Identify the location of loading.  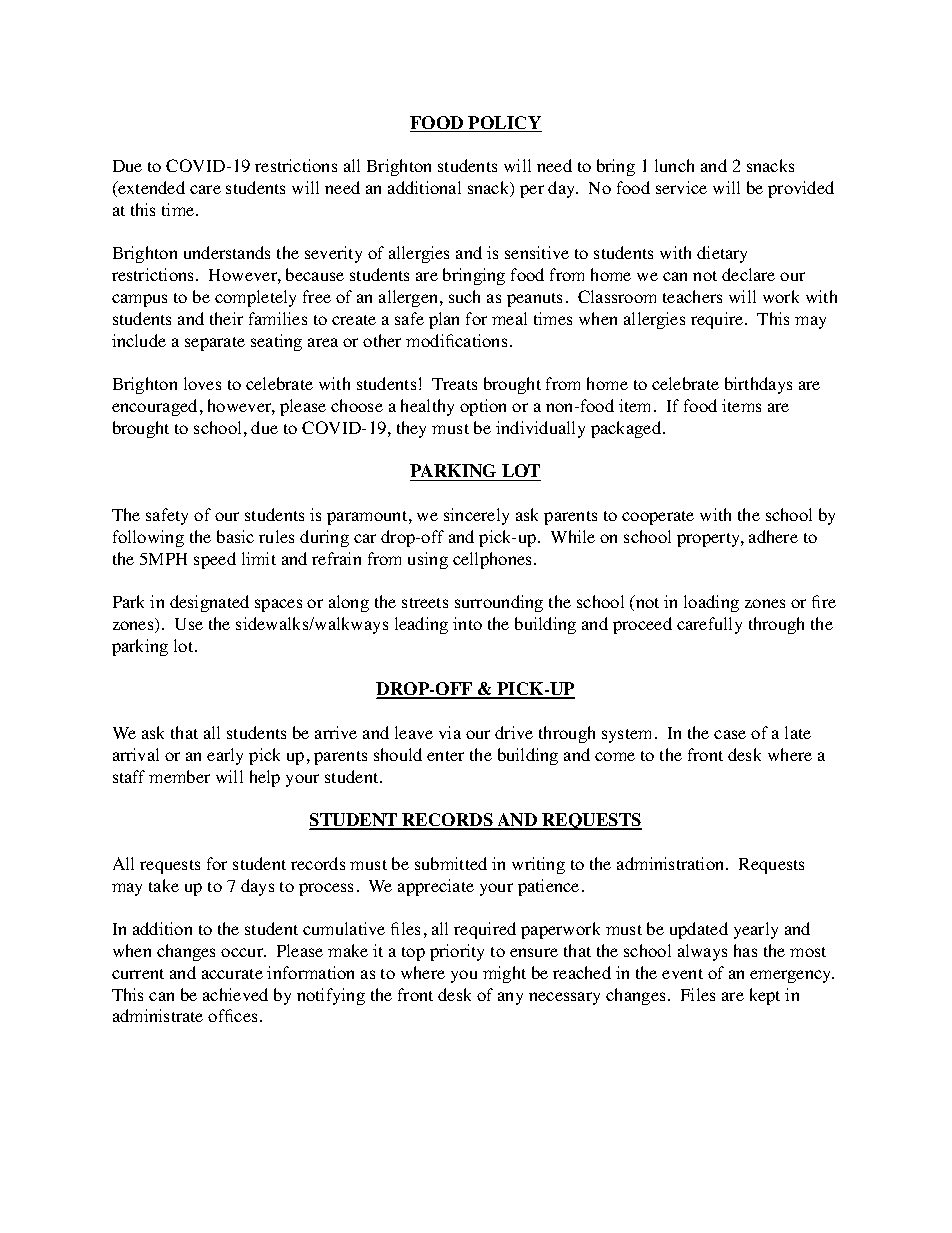
(711, 603).
